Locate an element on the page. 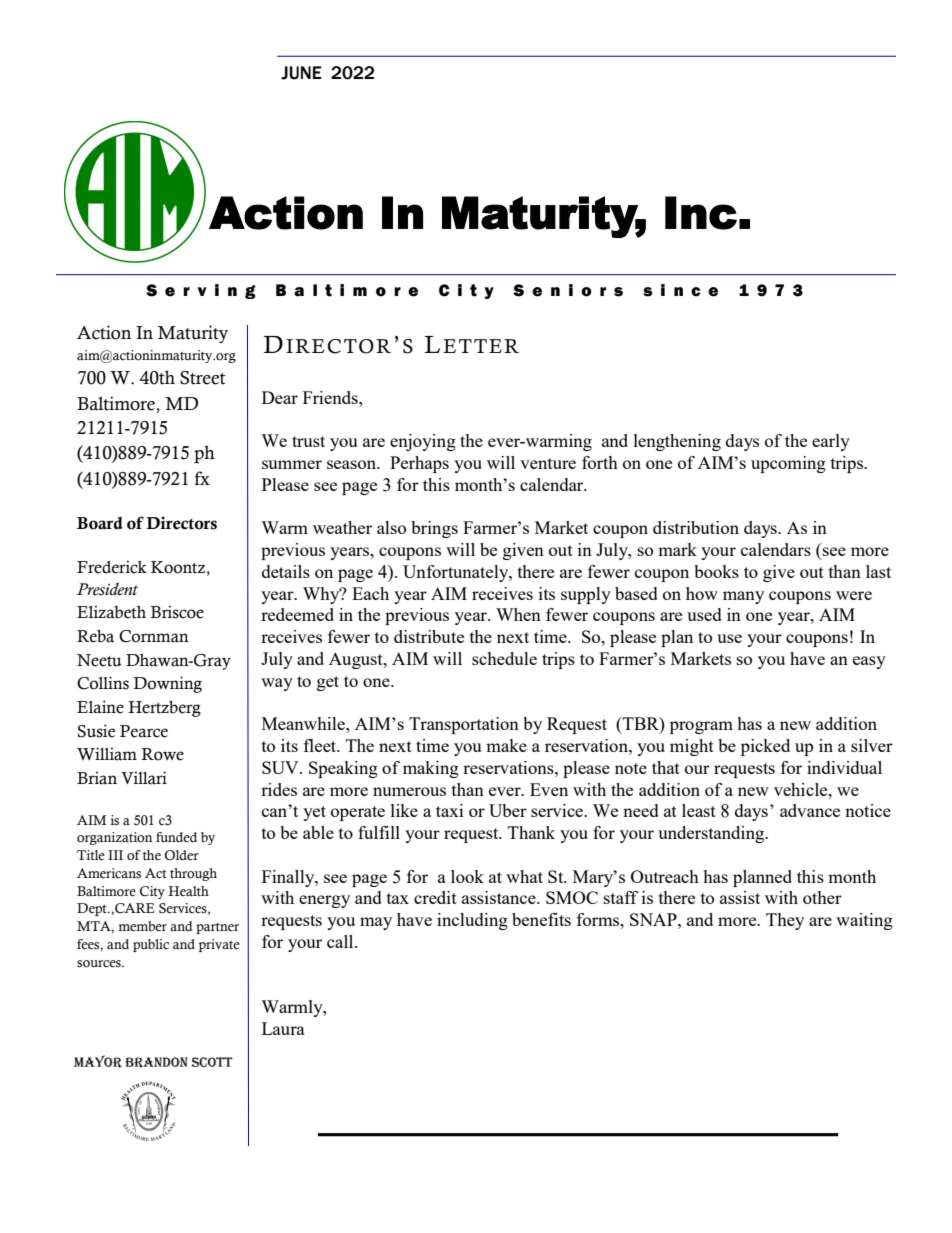  Older is located at coordinates (182, 855).
